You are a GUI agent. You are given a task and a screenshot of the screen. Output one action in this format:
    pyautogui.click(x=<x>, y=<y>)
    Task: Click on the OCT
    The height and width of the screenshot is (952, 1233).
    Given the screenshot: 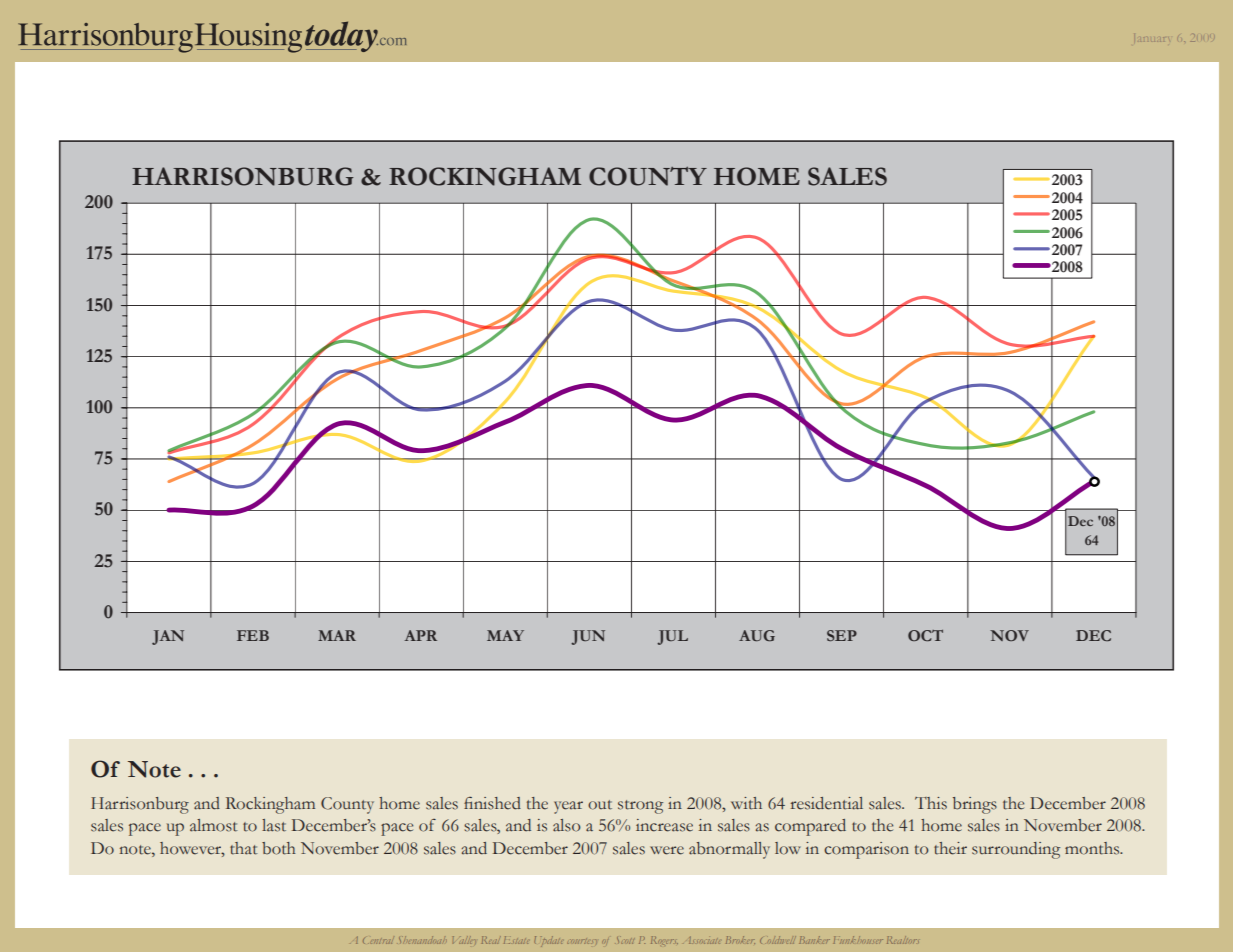 What is the action you would take?
    pyautogui.click(x=925, y=635)
